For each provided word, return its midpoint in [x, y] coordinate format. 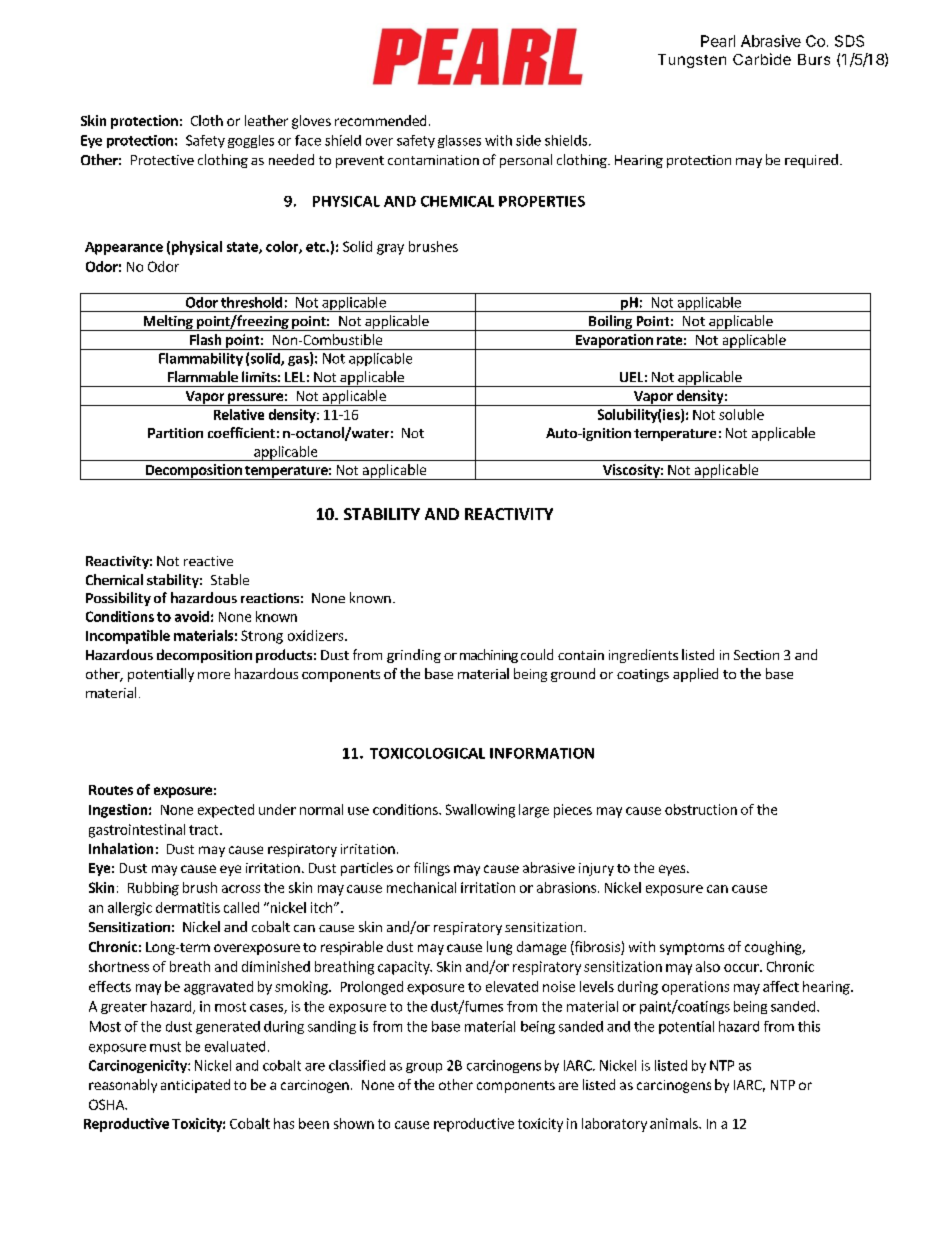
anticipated [195, 1086]
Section [756, 655]
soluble [741, 414]
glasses [459, 141]
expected [226, 811]
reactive [208, 561]
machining [489, 656]
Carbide [762, 59]
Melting [168, 323]
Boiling [611, 323]
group [424, 1068]
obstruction [701, 809]
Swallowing [480, 811]
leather [266, 120]
